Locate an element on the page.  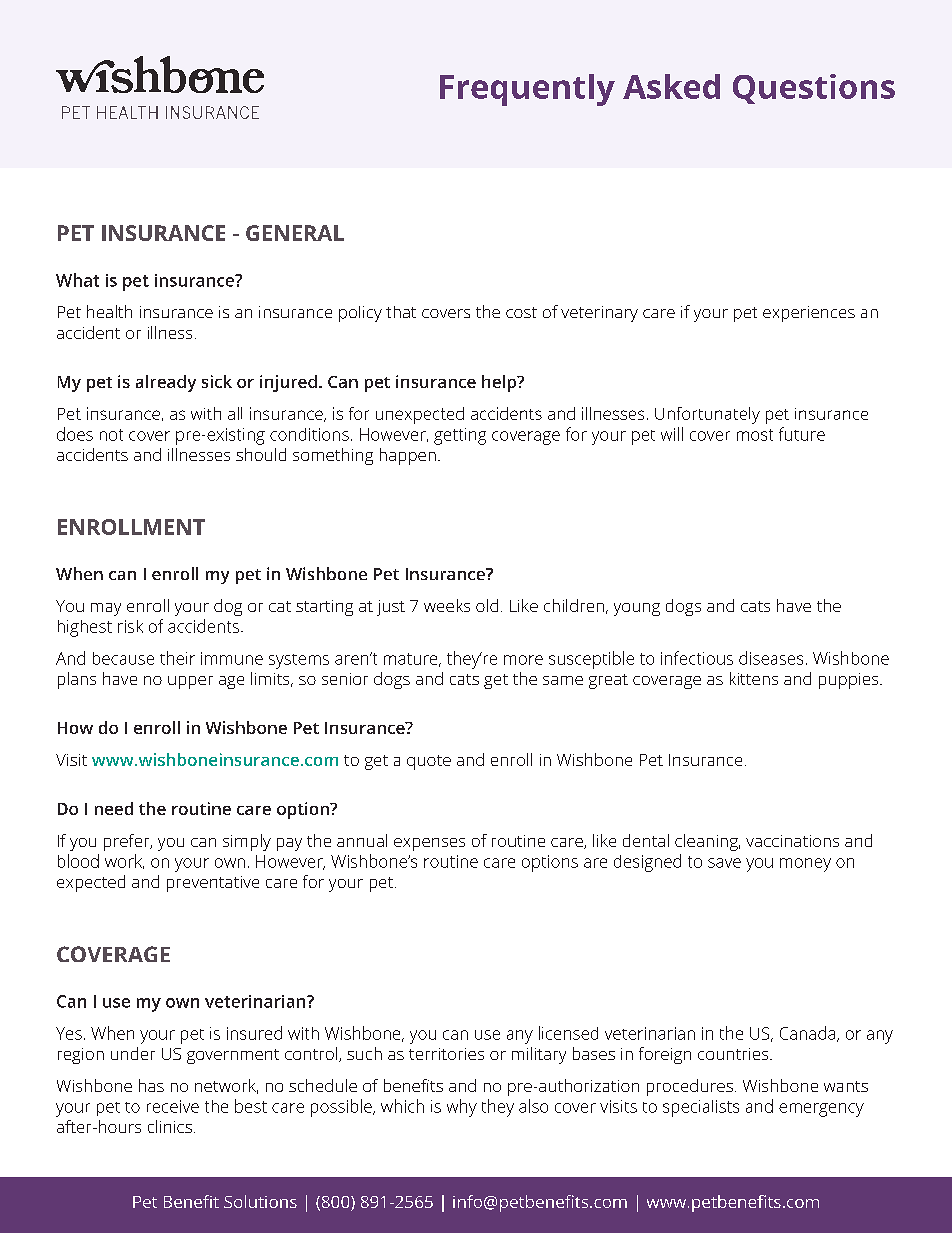
GENERAL is located at coordinates (295, 233).
